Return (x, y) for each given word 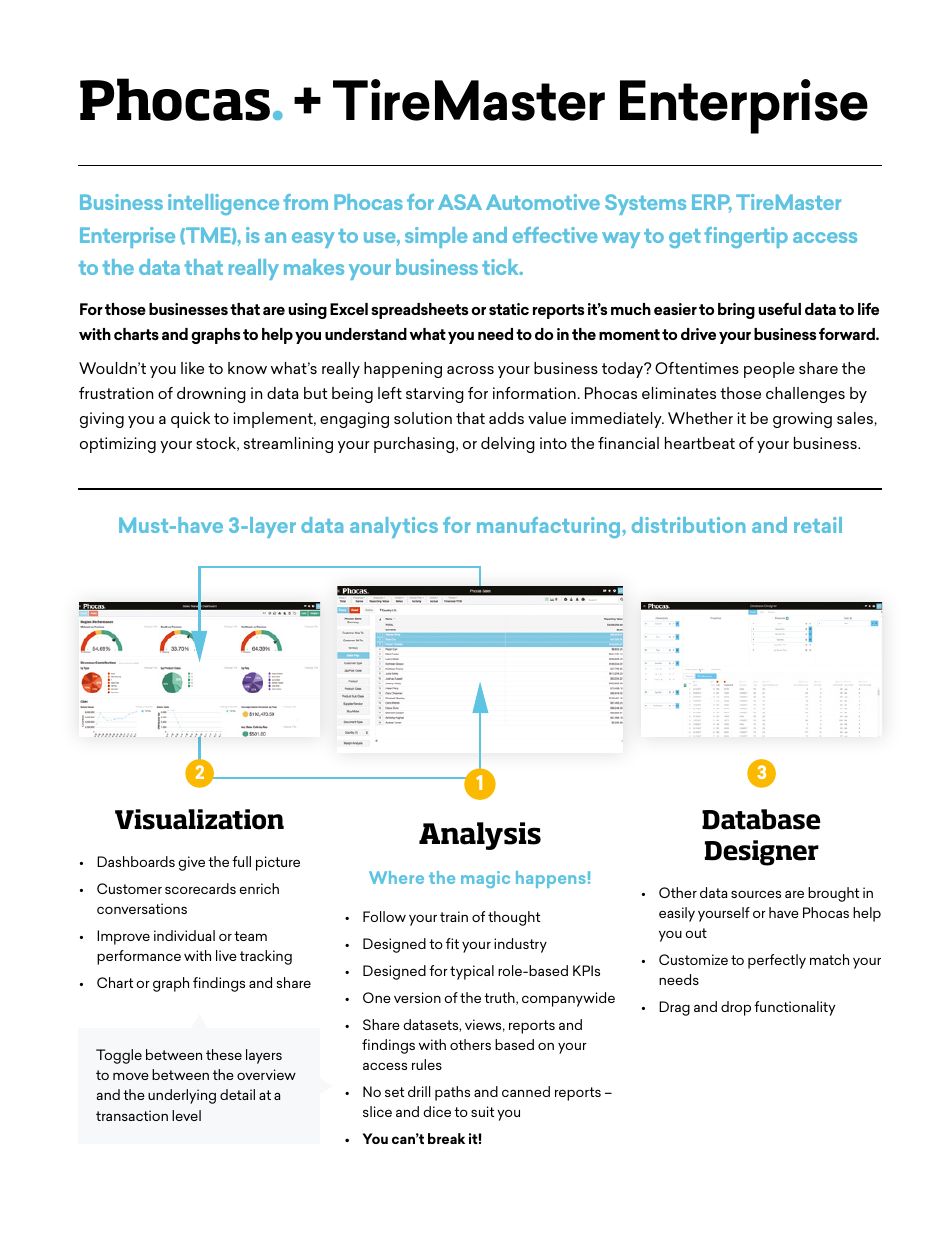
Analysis (480, 836)
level (186, 1115)
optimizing (118, 445)
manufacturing (550, 527)
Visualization (199, 819)
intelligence (223, 204)
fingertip (746, 237)
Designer (762, 853)
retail (818, 525)
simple (436, 237)
